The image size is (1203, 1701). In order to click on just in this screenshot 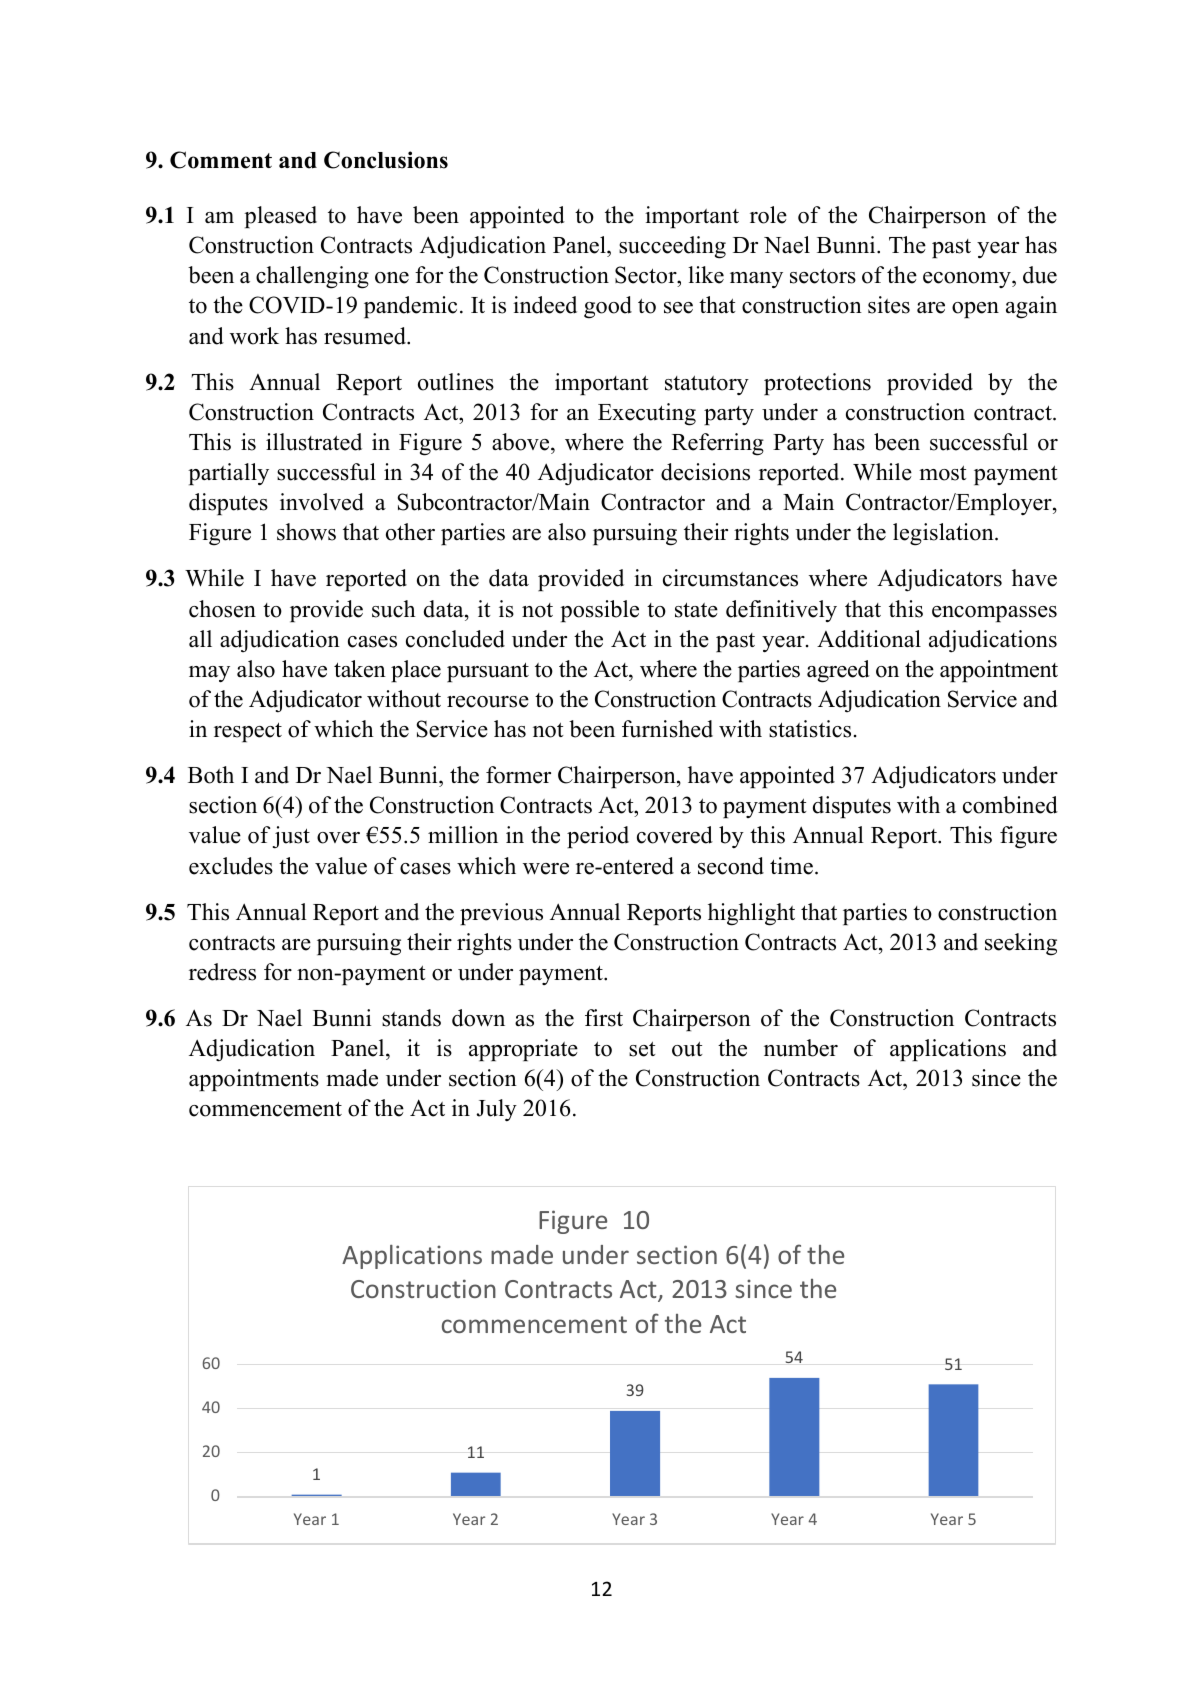, I will do `click(291, 837)`.
